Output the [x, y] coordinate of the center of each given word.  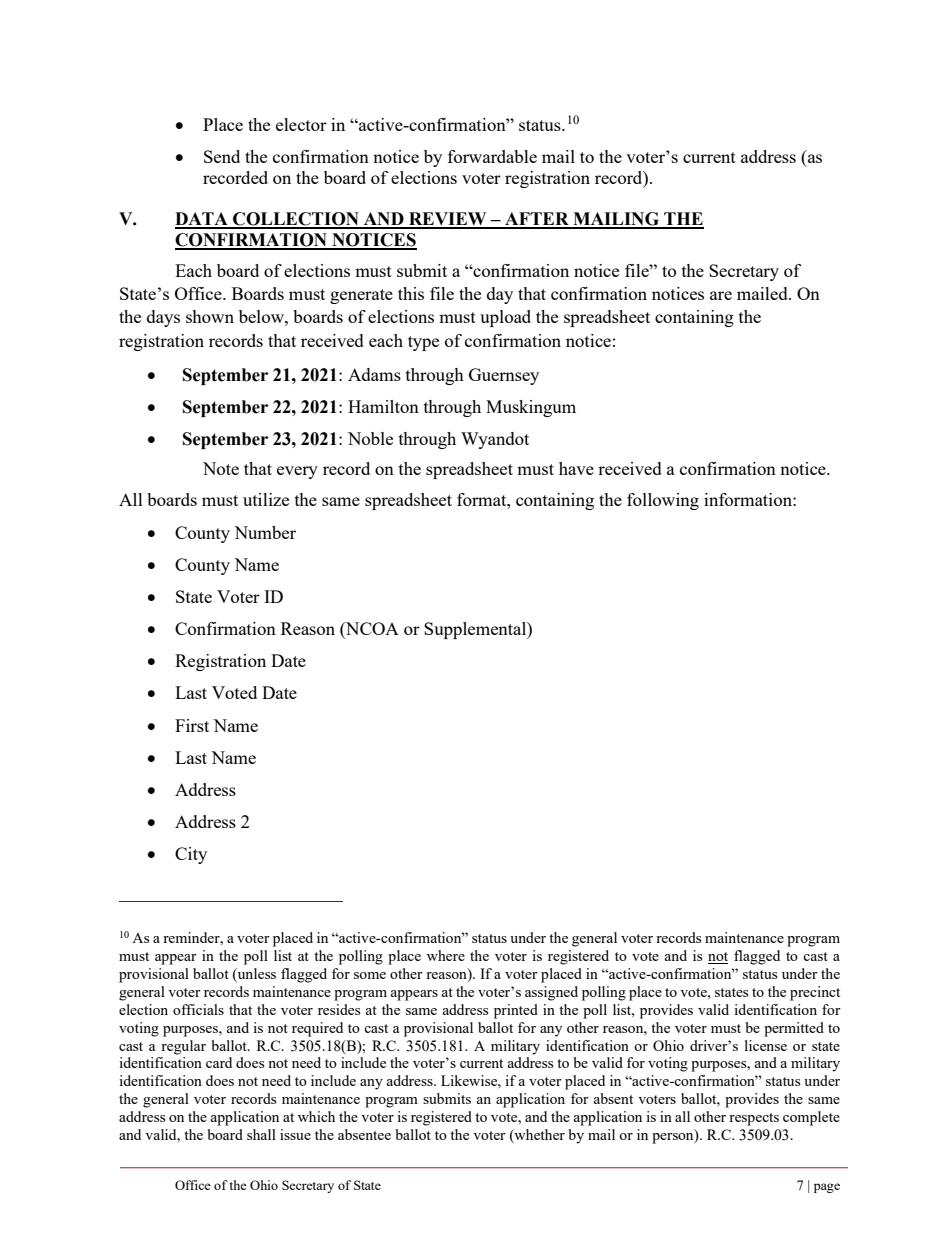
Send [222, 156]
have [576, 468]
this [411, 293]
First [192, 725]
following [663, 501]
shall [261, 1134]
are [721, 295]
